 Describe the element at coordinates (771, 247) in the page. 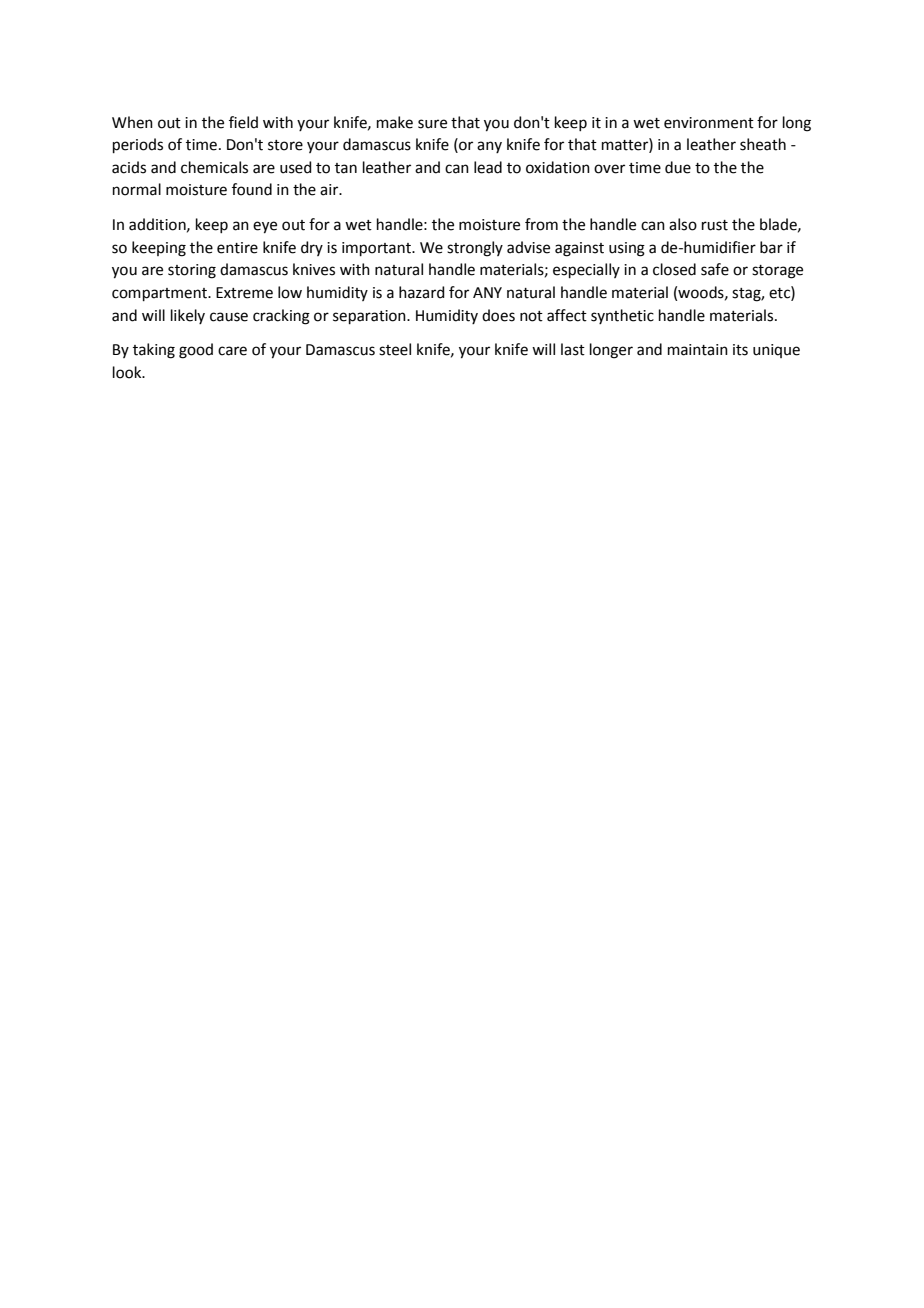

I see `bar` at that location.
